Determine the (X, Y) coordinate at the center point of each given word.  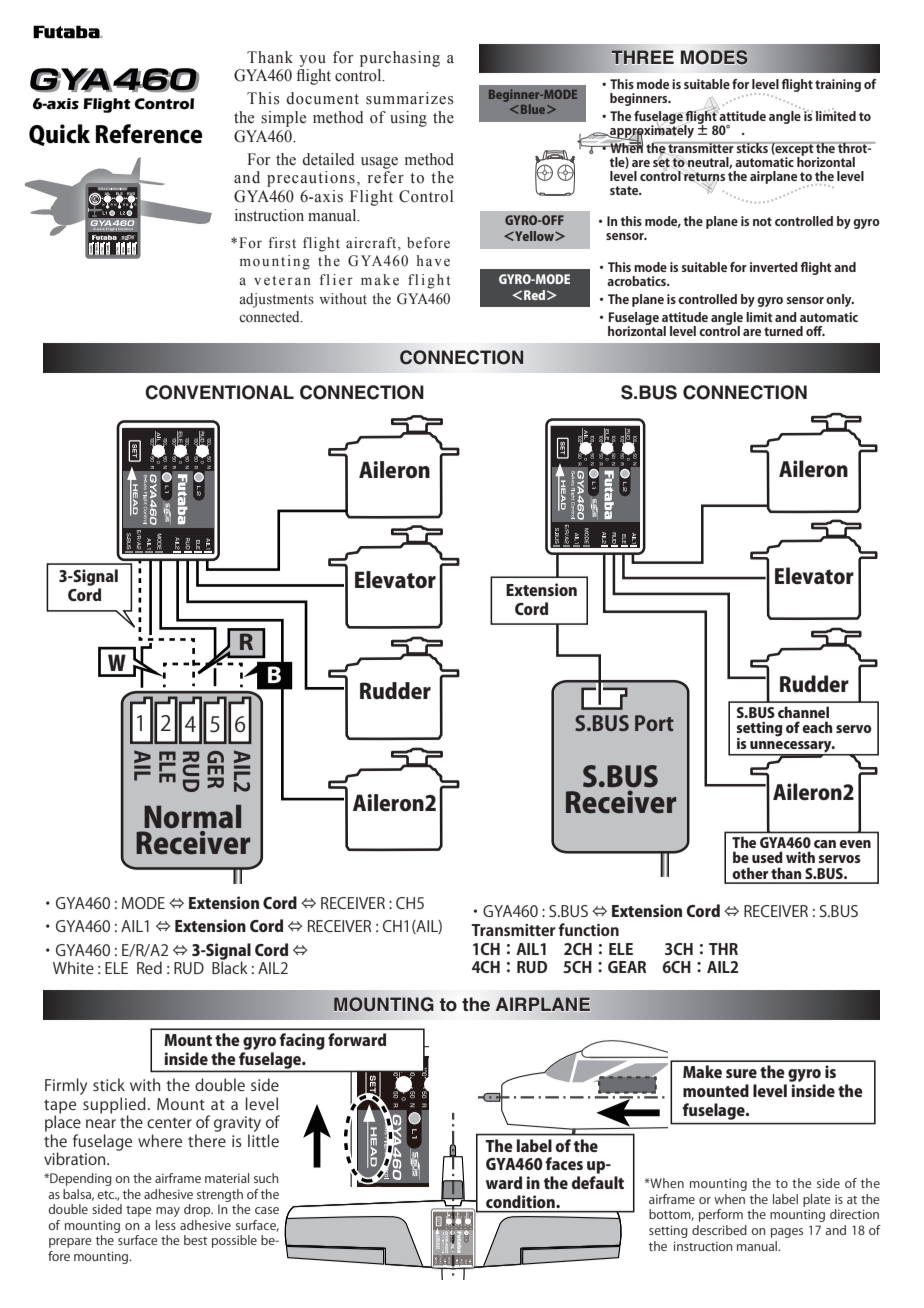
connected (270, 317)
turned (783, 331)
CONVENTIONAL (219, 392)
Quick (59, 135)
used (767, 857)
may (168, 1212)
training (838, 85)
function (588, 929)
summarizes (409, 98)
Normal (192, 817)
